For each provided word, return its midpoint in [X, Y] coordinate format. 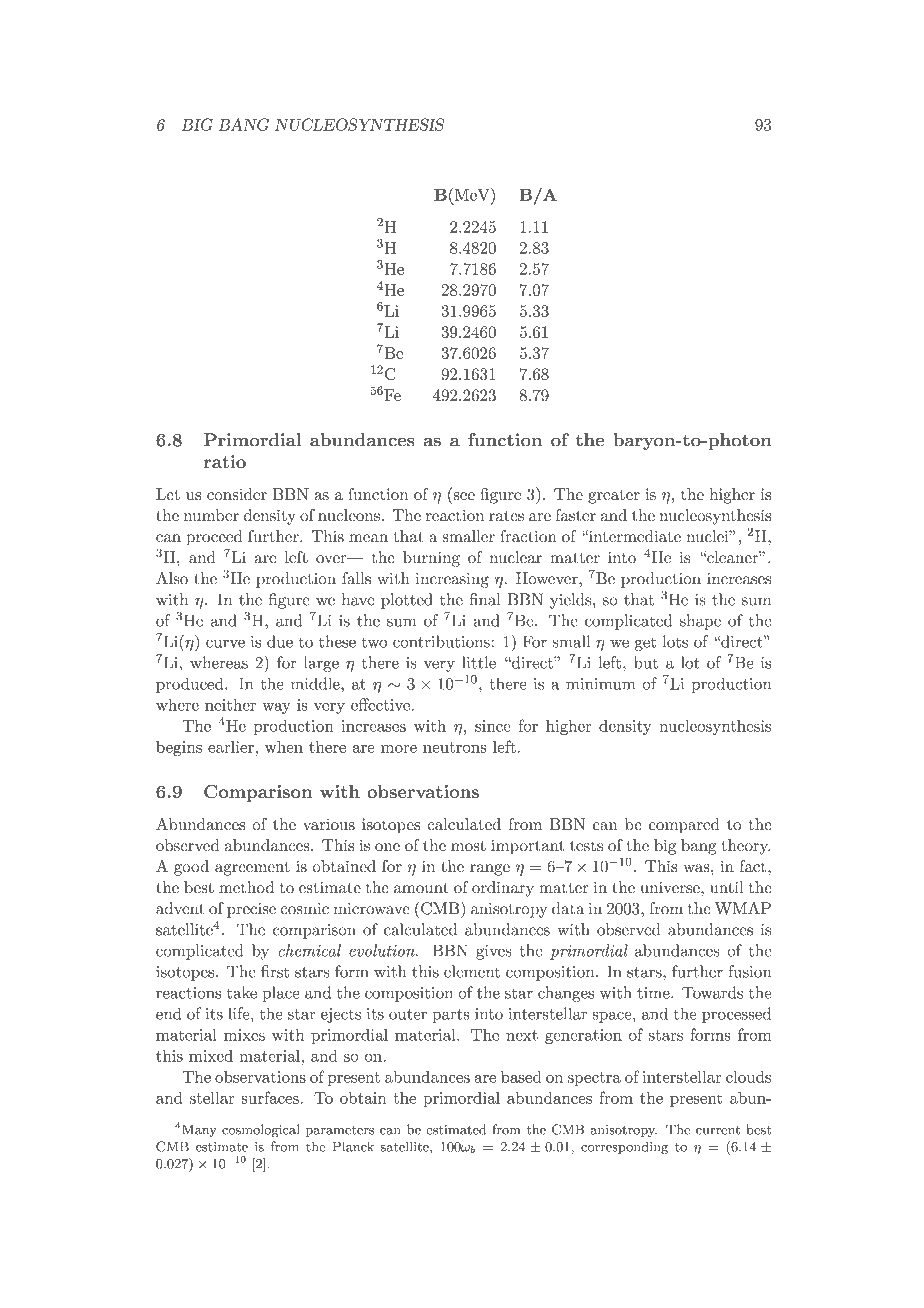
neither [230, 704]
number [211, 515]
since [493, 726]
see [464, 496]
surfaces [270, 1097]
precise [251, 910]
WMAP [743, 908]
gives [493, 952]
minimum [600, 684]
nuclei [708, 536]
